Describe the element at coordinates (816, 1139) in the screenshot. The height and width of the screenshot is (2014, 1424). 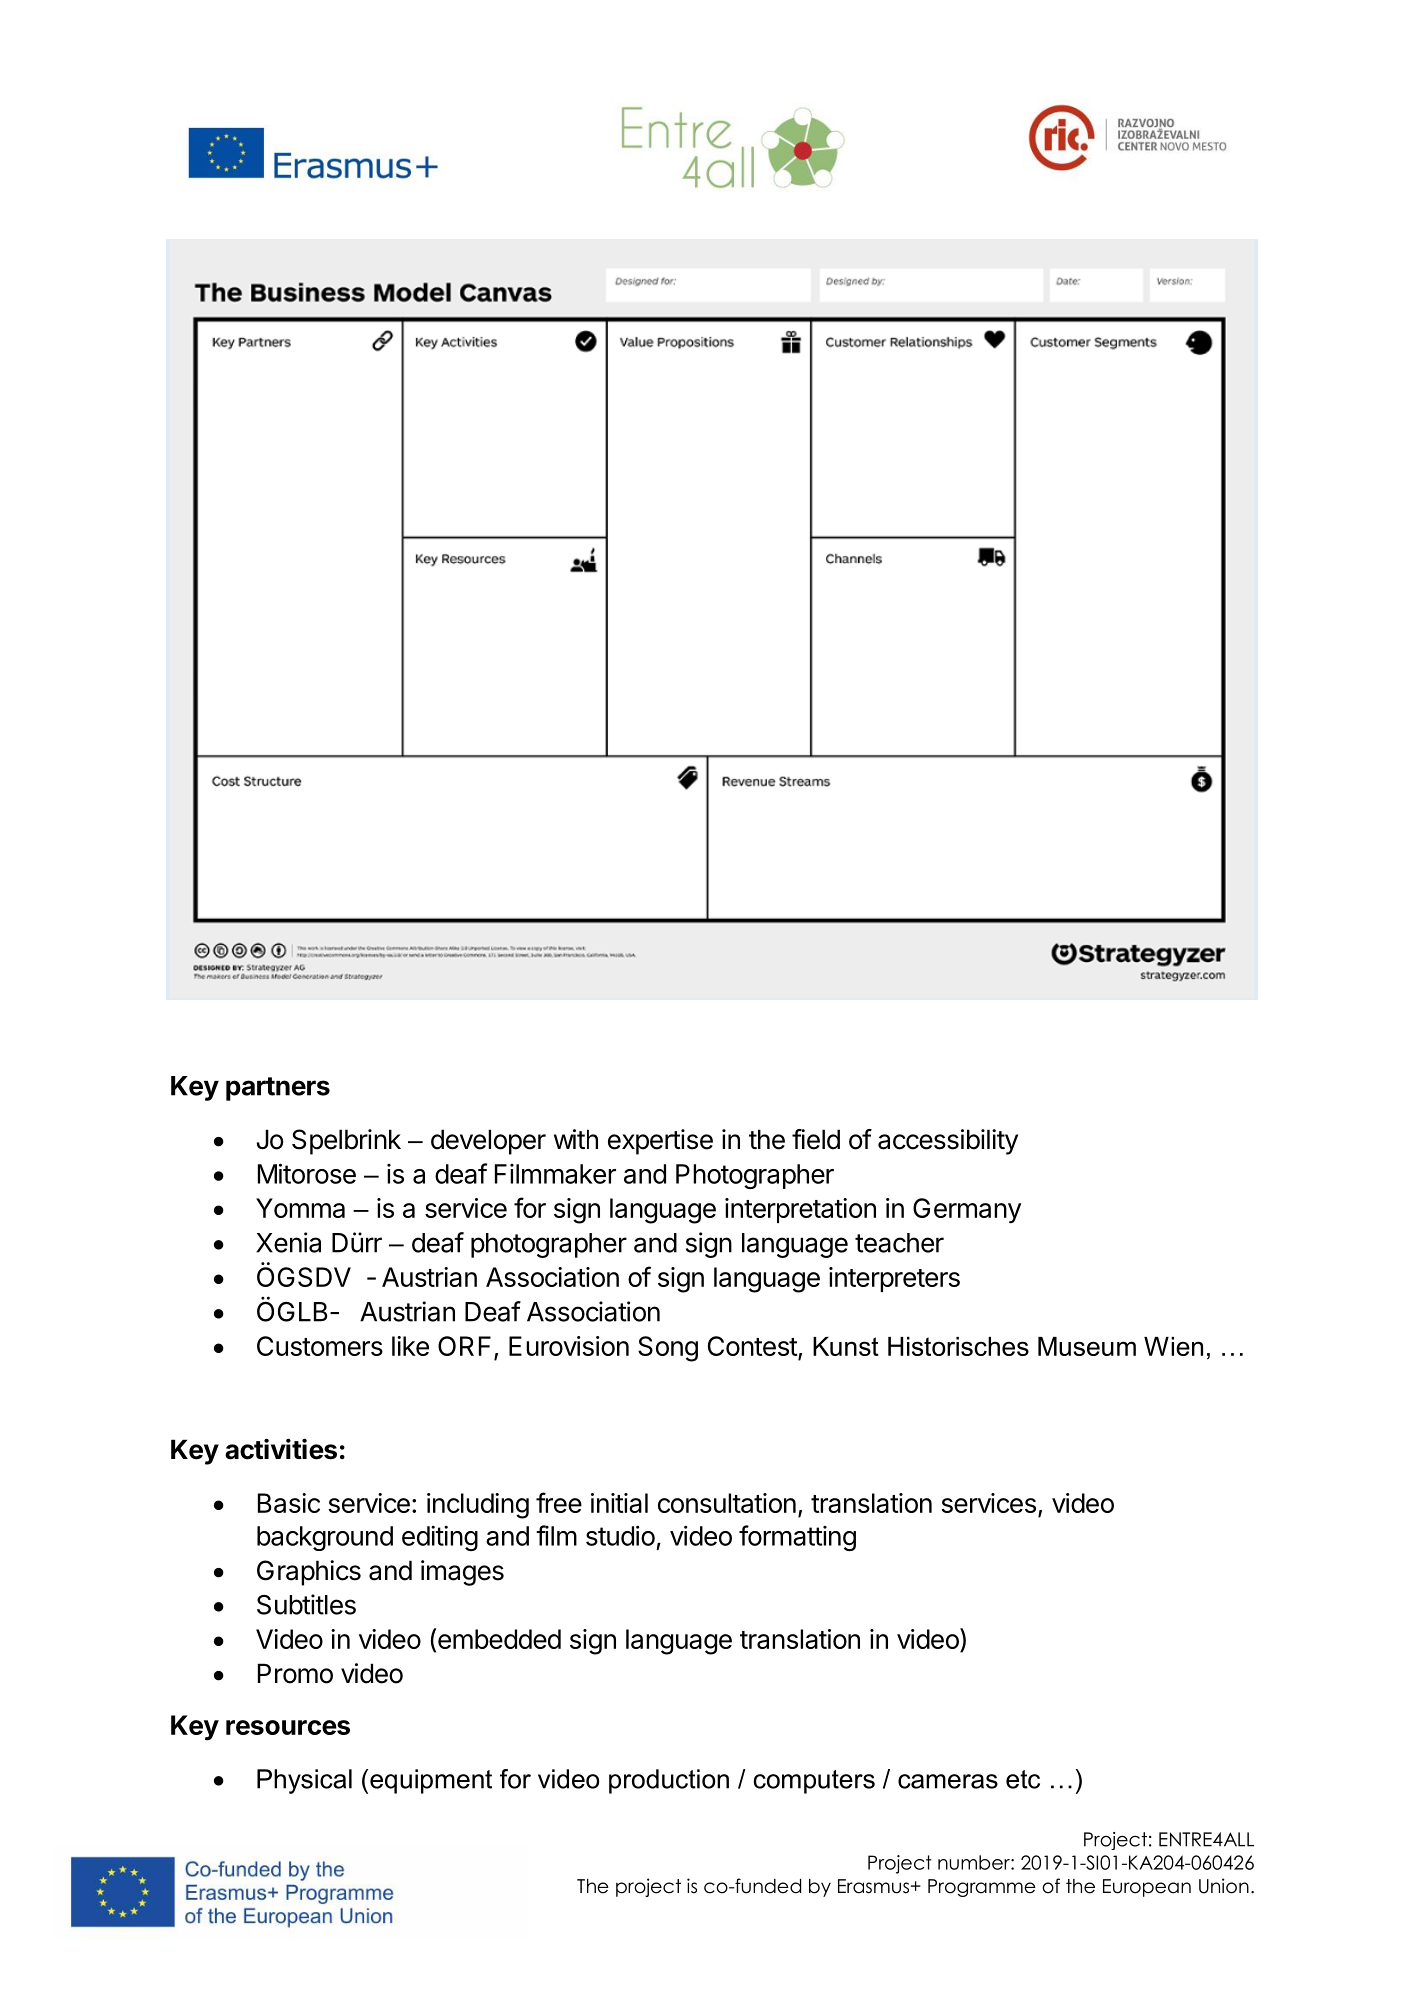
I see `field` at that location.
